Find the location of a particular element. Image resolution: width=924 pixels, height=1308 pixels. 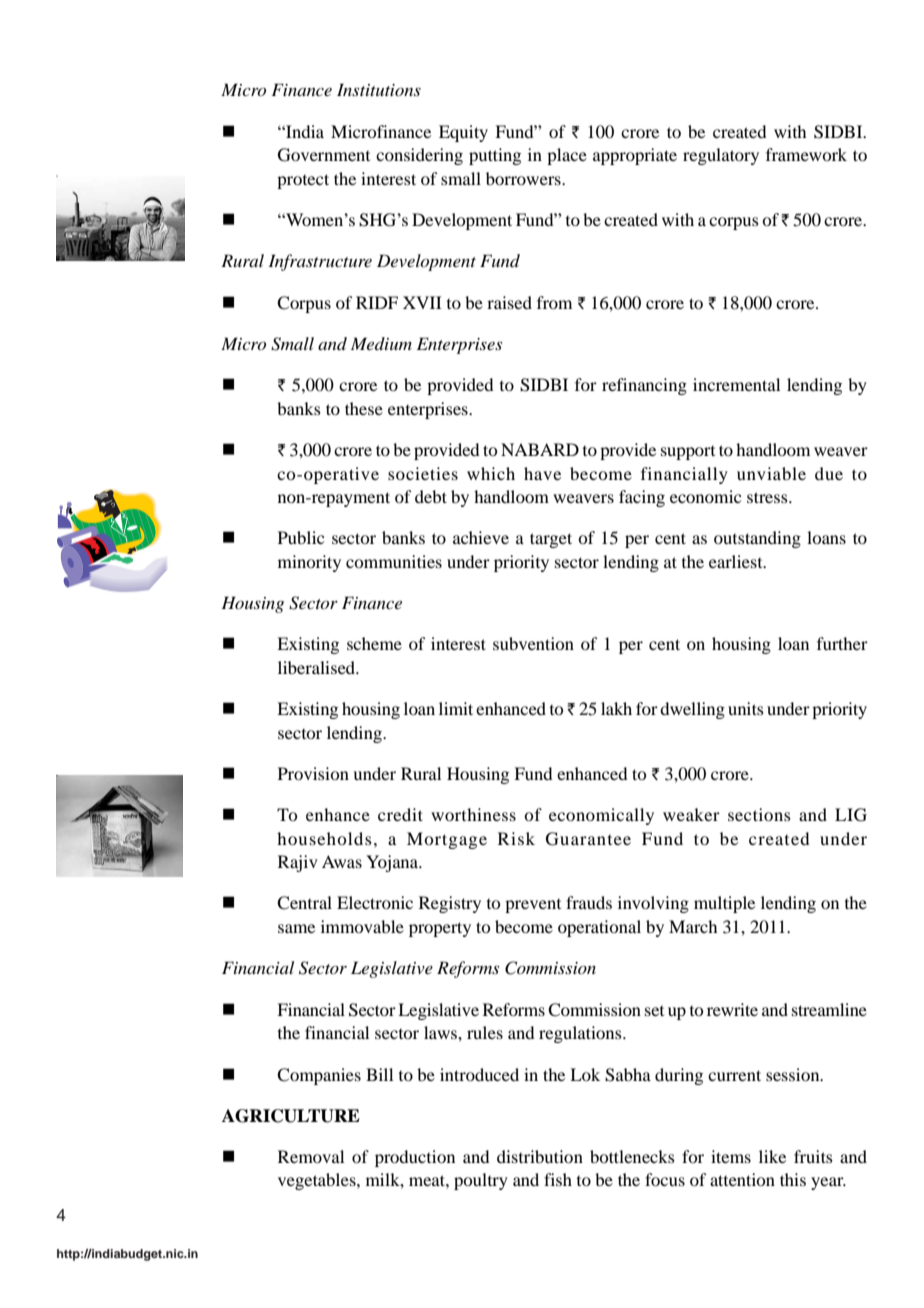

Guarantee is located at coordinates (588, 839).
